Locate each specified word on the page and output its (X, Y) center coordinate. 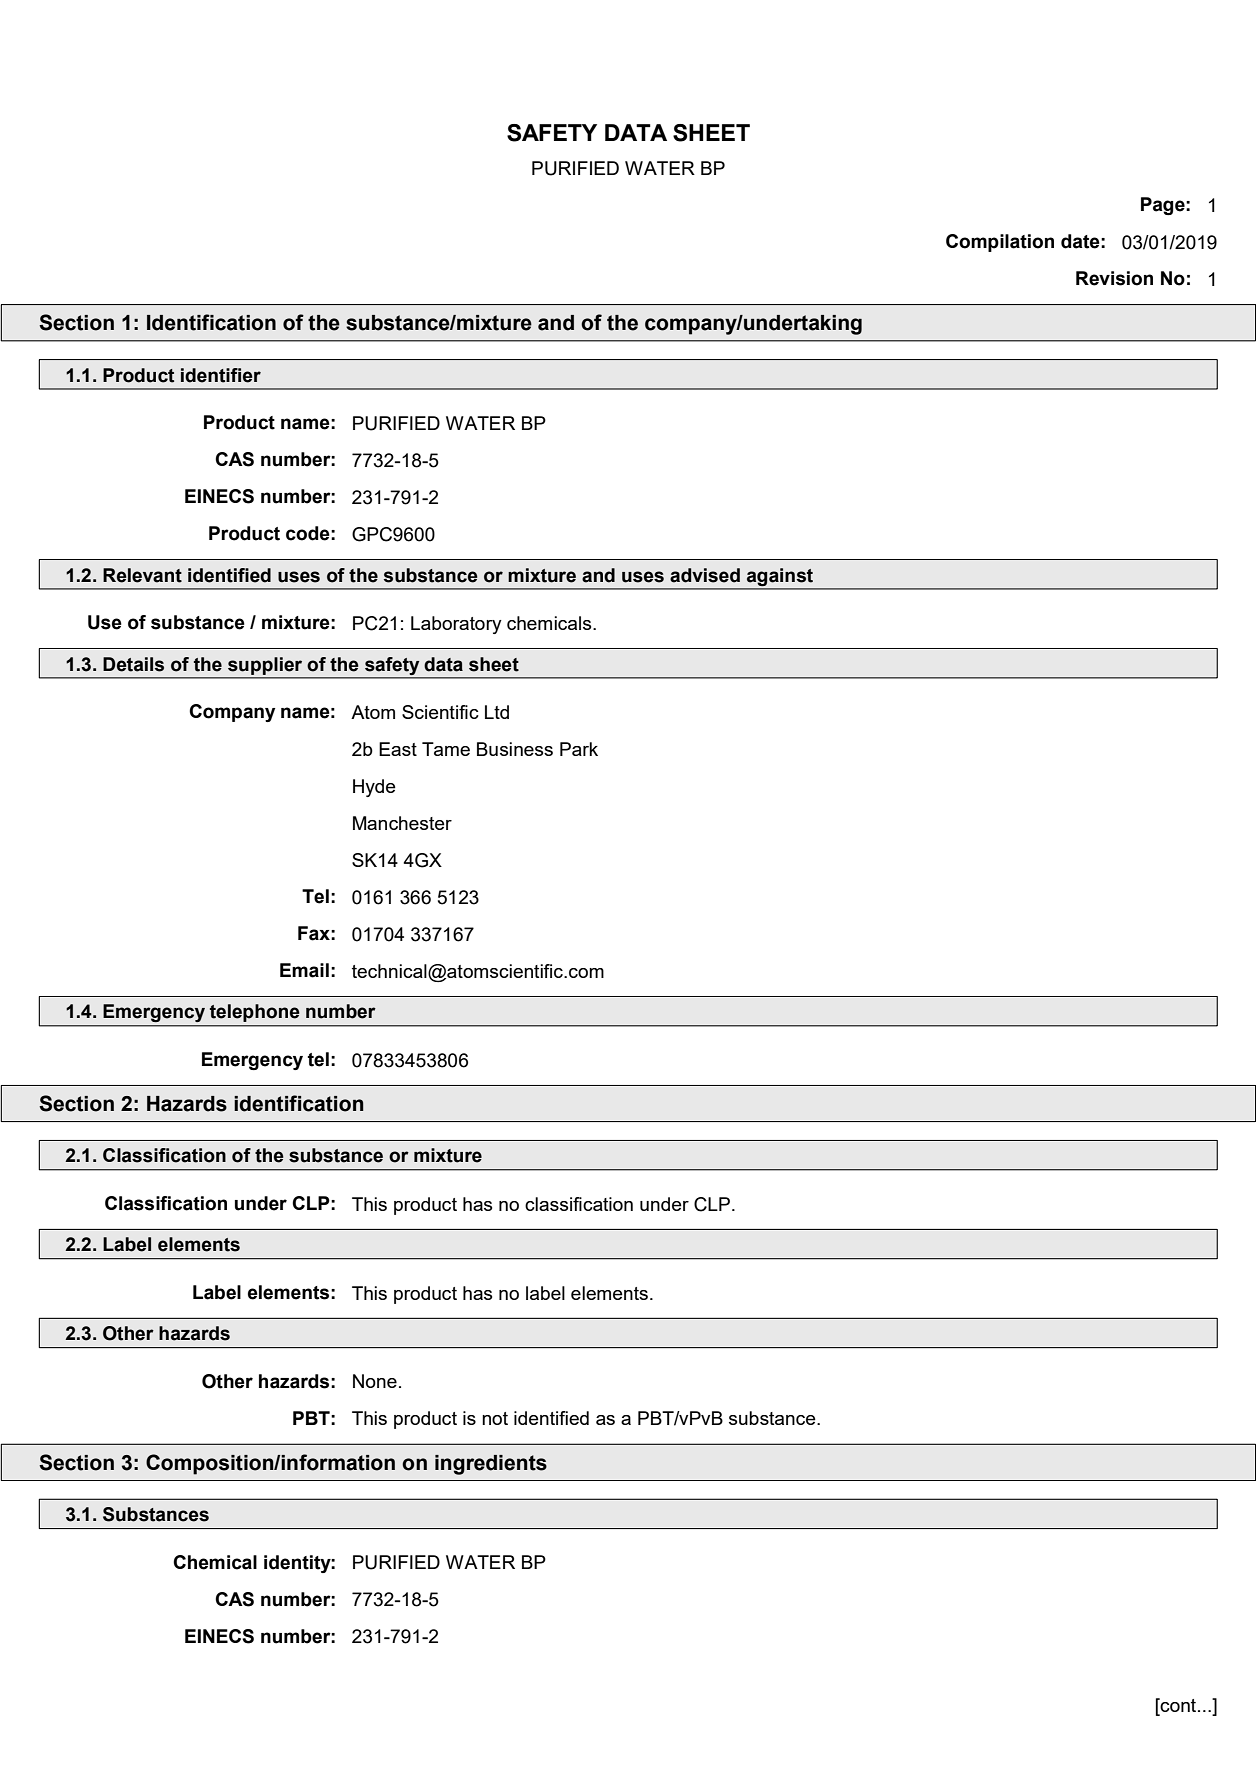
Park (579, 749)
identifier (221, 375)
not (495, 1418)
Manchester (402, 823)
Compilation (1000, 243)
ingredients (491, 1465)
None (375, 1381)
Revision (1114, 278)
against (780, 577)
